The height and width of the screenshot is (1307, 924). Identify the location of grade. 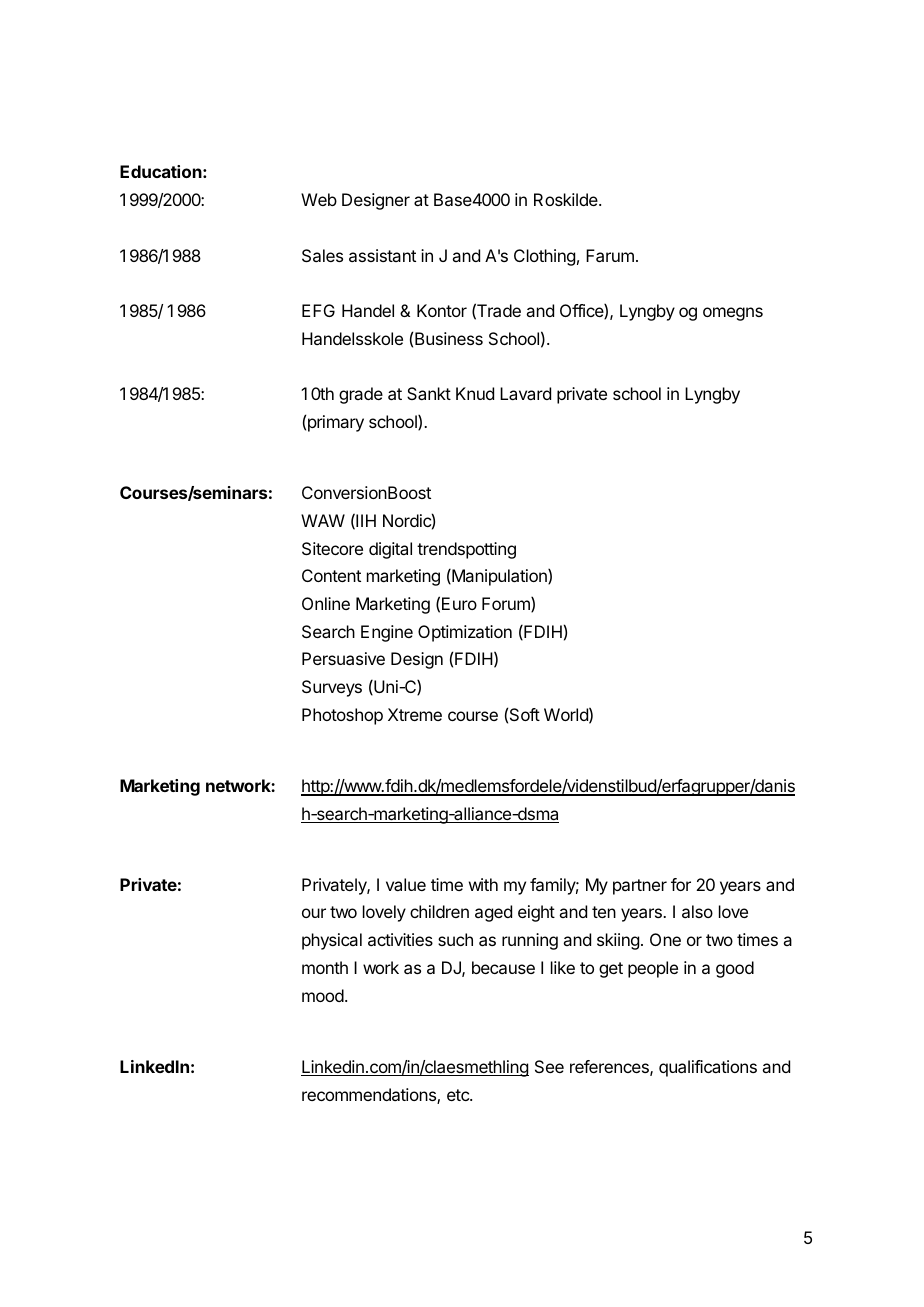
(361, 395).
